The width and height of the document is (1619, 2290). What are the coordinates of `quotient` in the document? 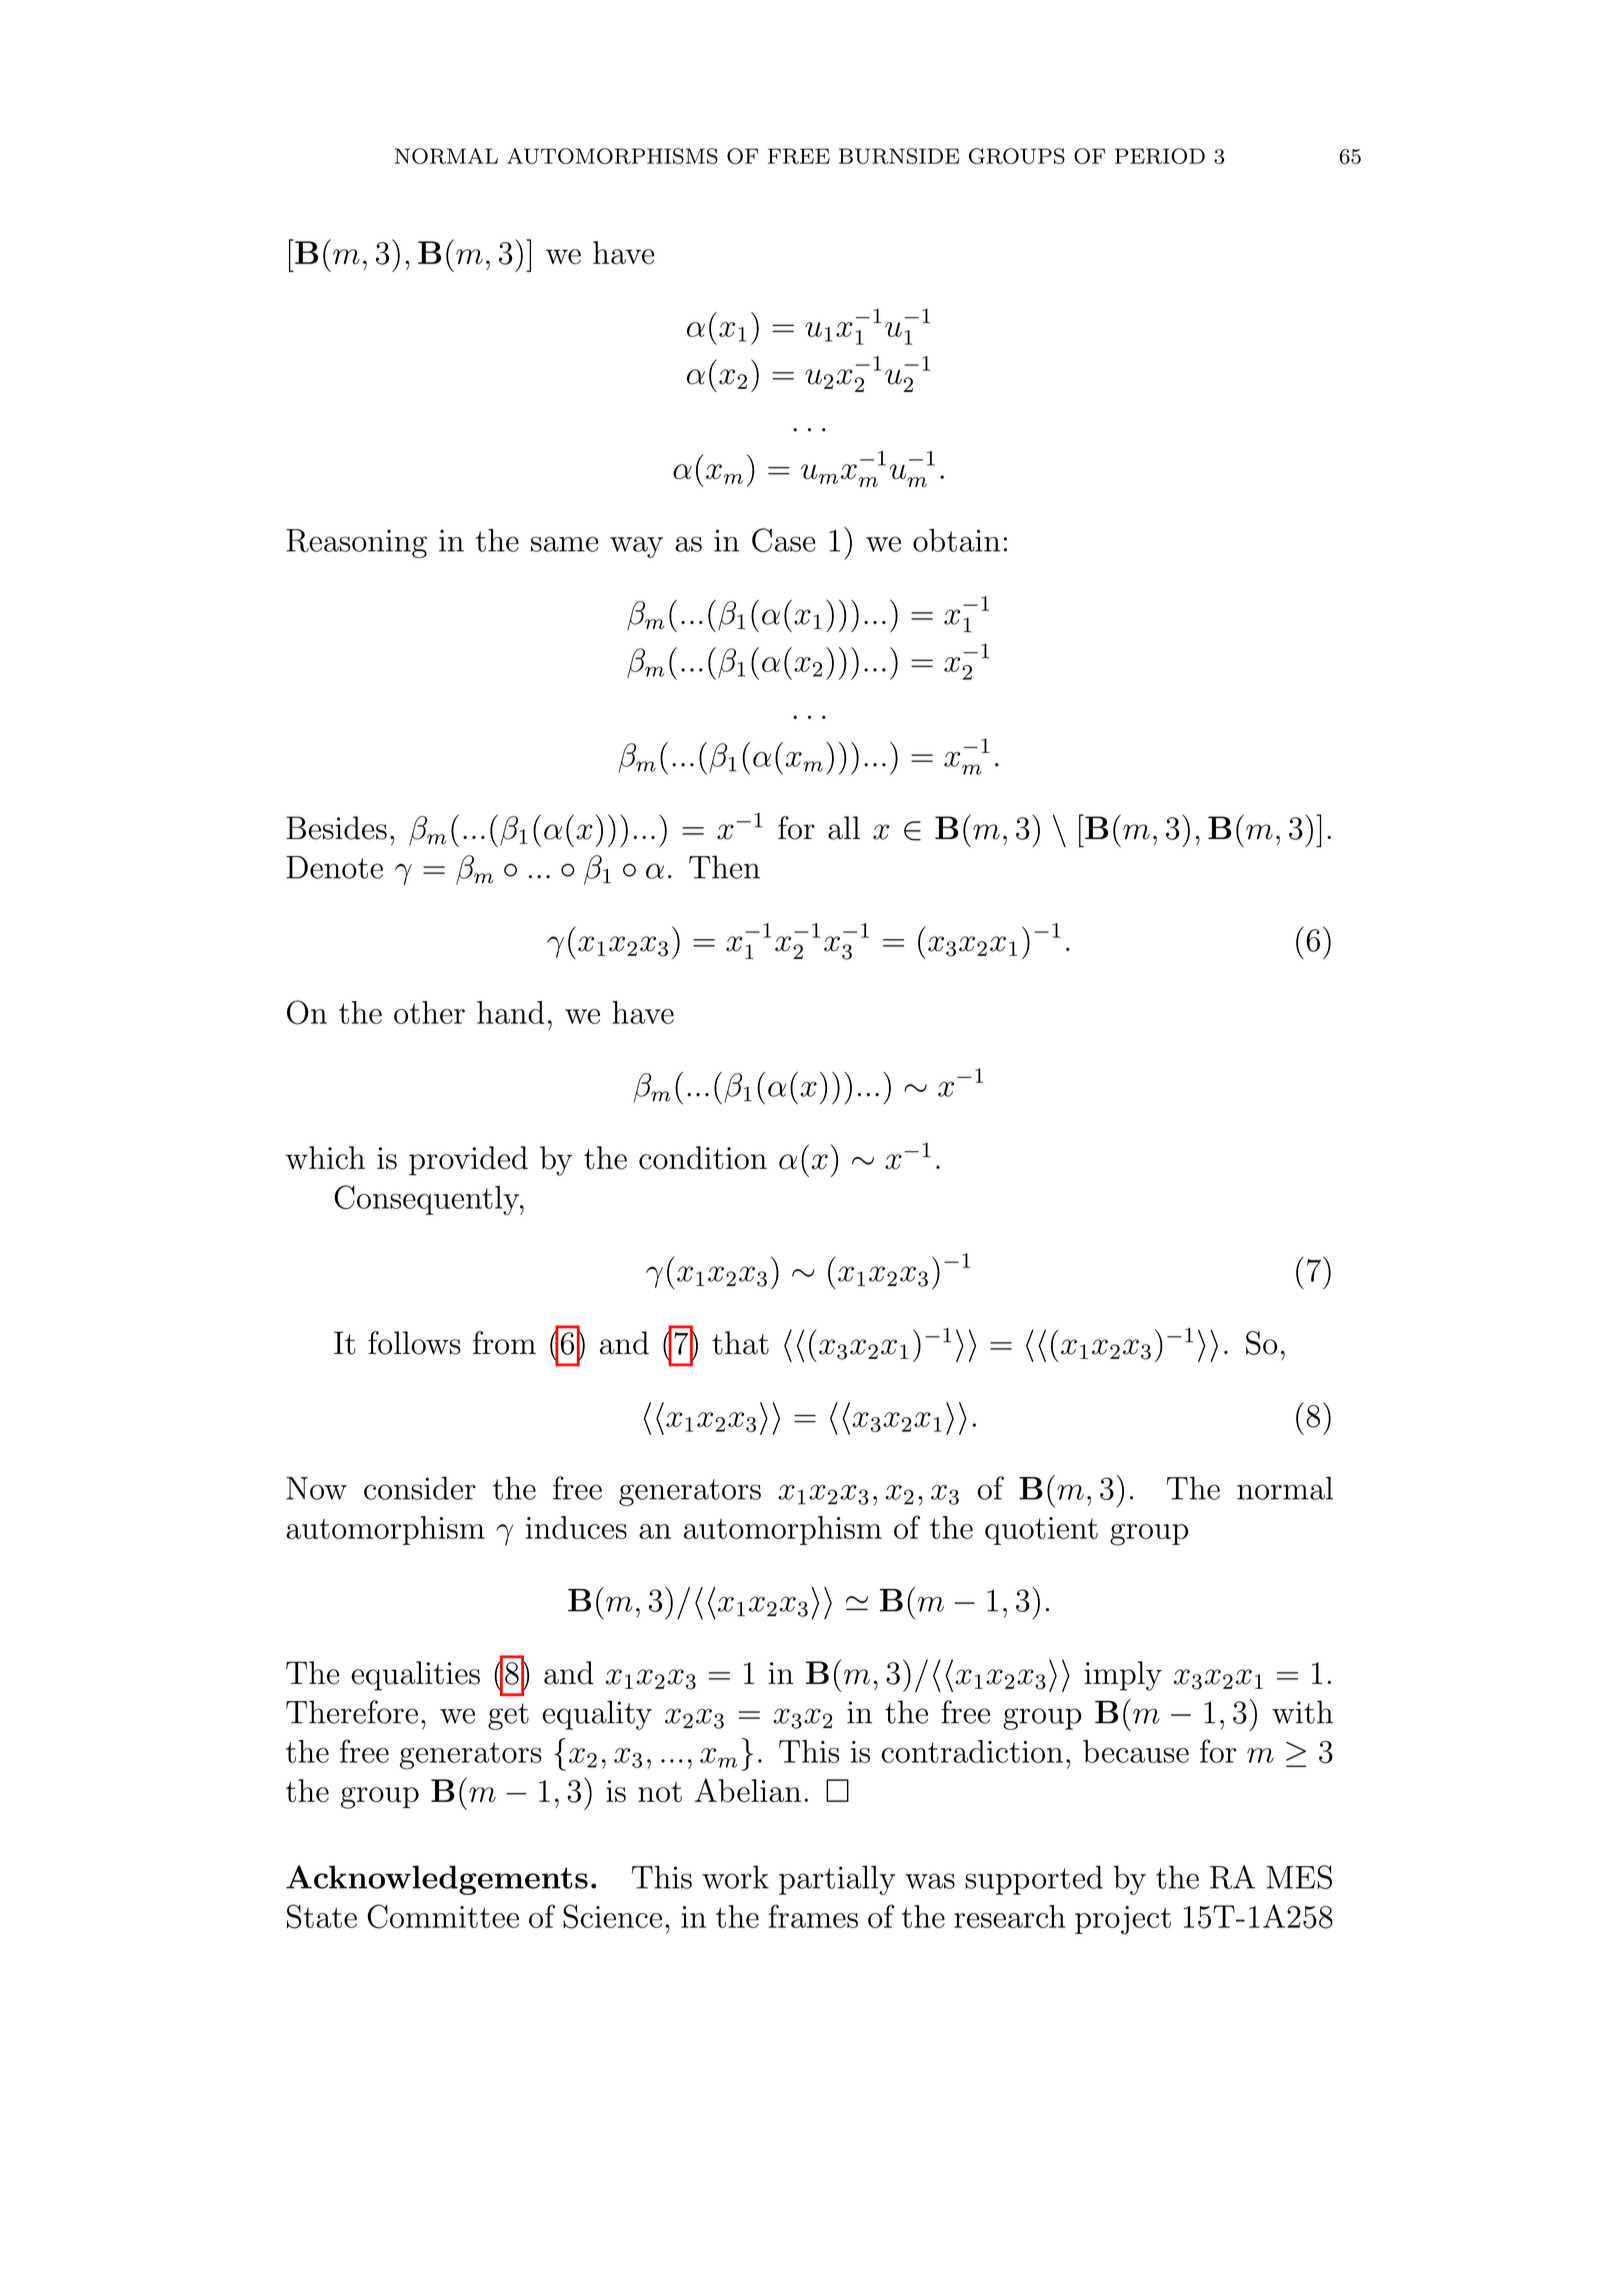 It's located at (1041, 1531).
